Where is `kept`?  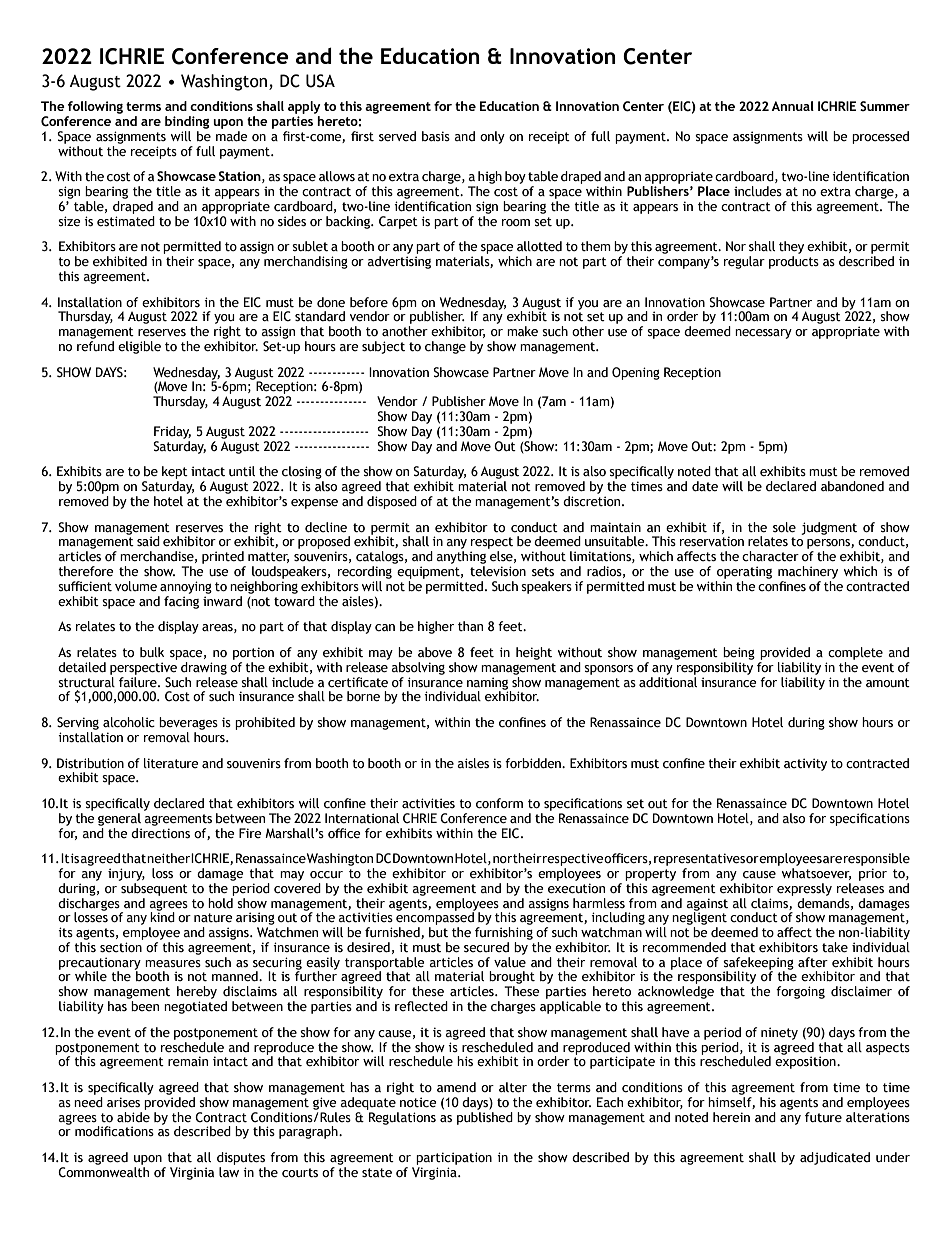 kept is located at coordinates (175, 472).
